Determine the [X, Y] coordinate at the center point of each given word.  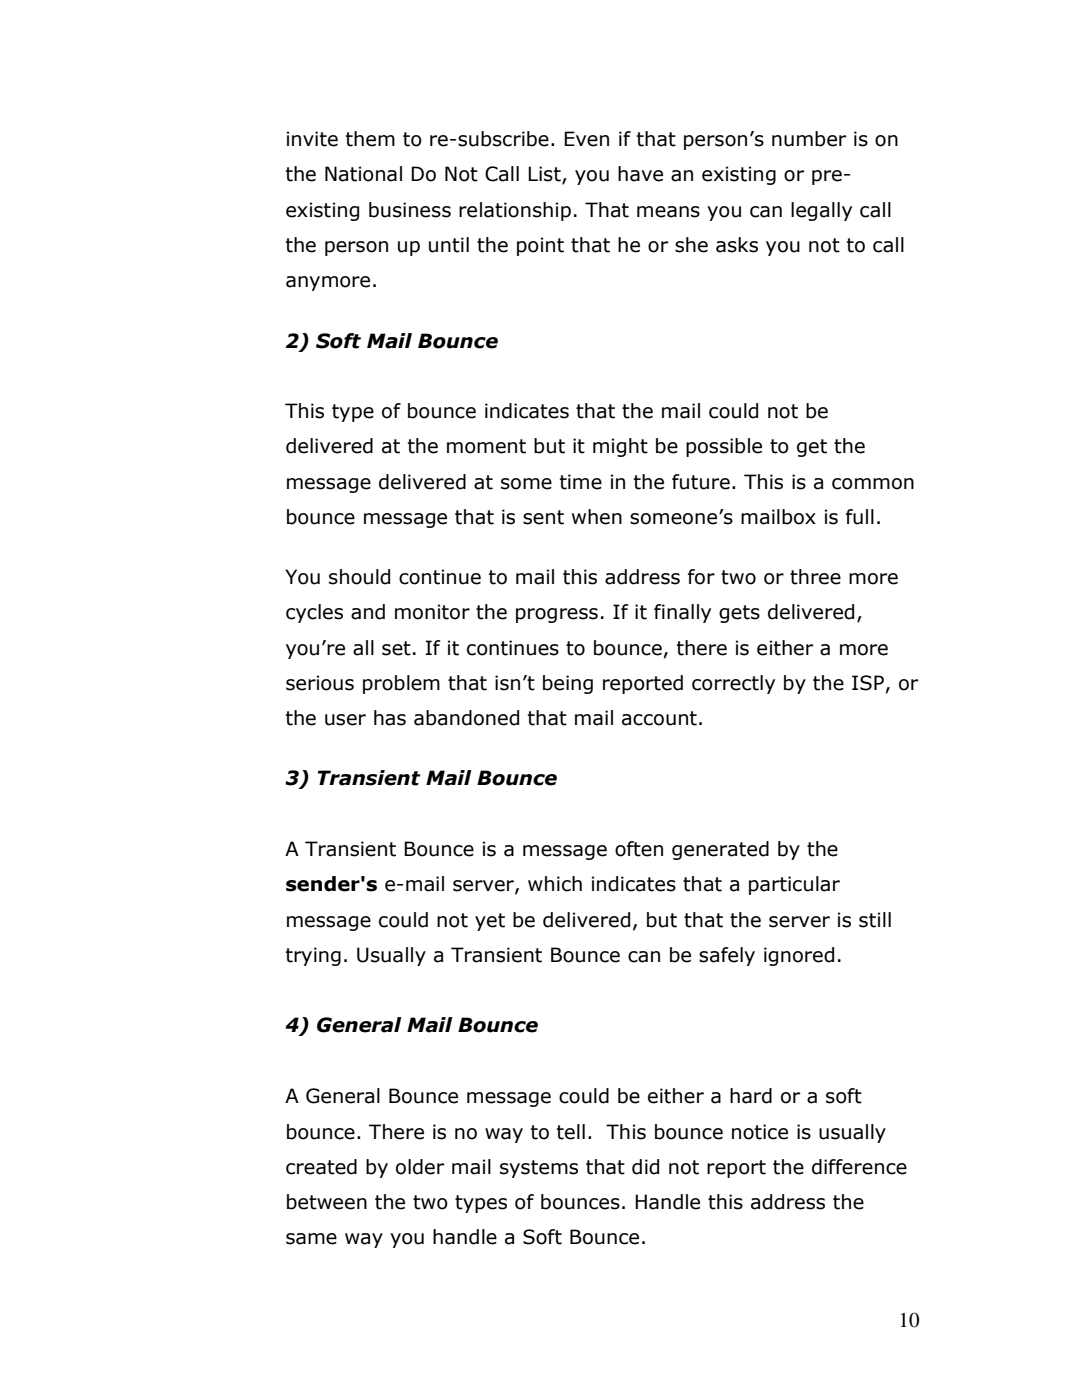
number [809, 139]
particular [794, 885]
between [327, 1202]
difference [859, 1167]
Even [586, 139]
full [860, 517]
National [363, 174]
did [645, 1167]
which [555, 884]
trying [313, 956]
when [597, 517]
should [359, 577]
